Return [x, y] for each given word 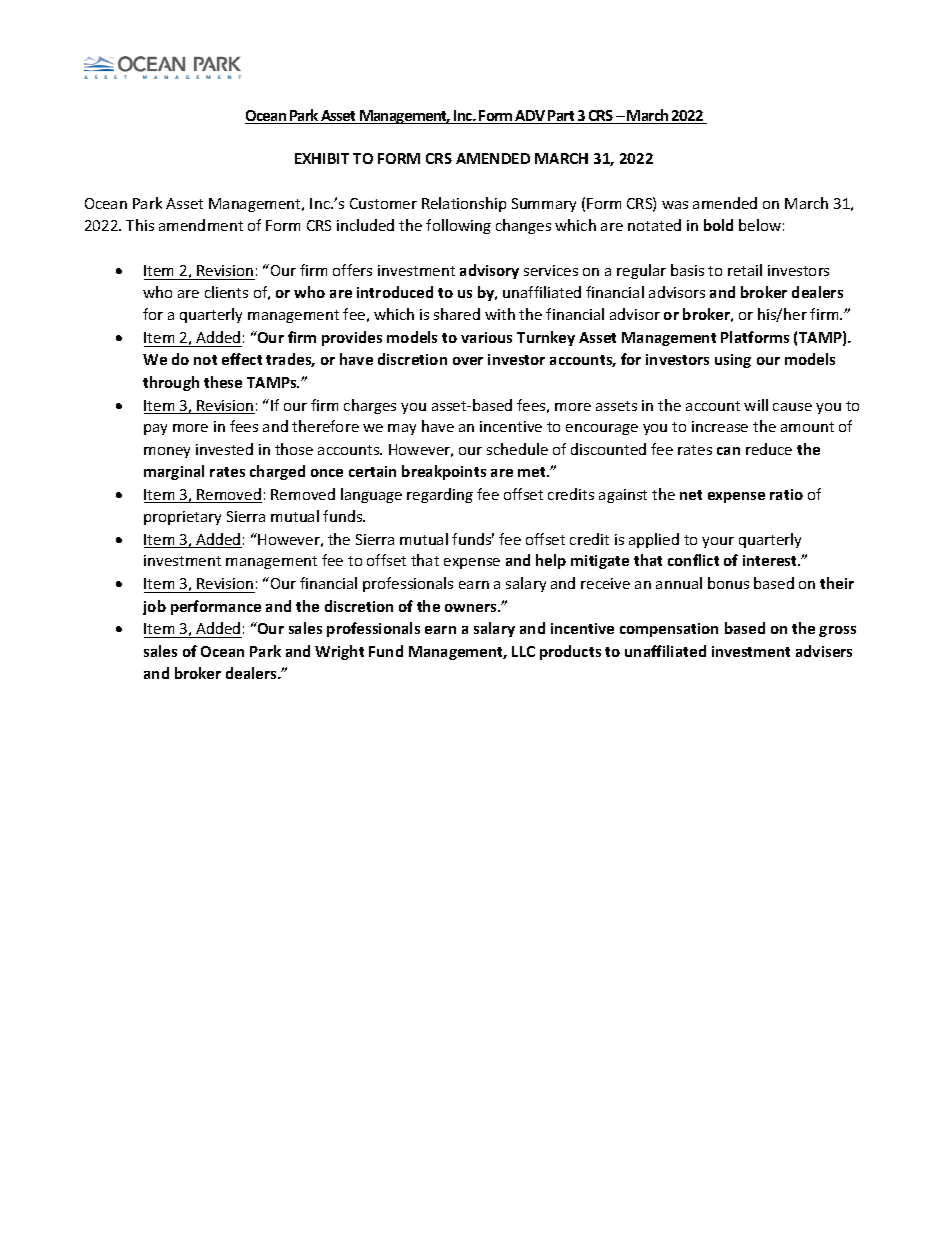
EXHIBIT [322, 158]
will [756, 405]
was [675, 205]
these [223, 382]
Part [562, 117]
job [154, 607]
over [468, 361]
